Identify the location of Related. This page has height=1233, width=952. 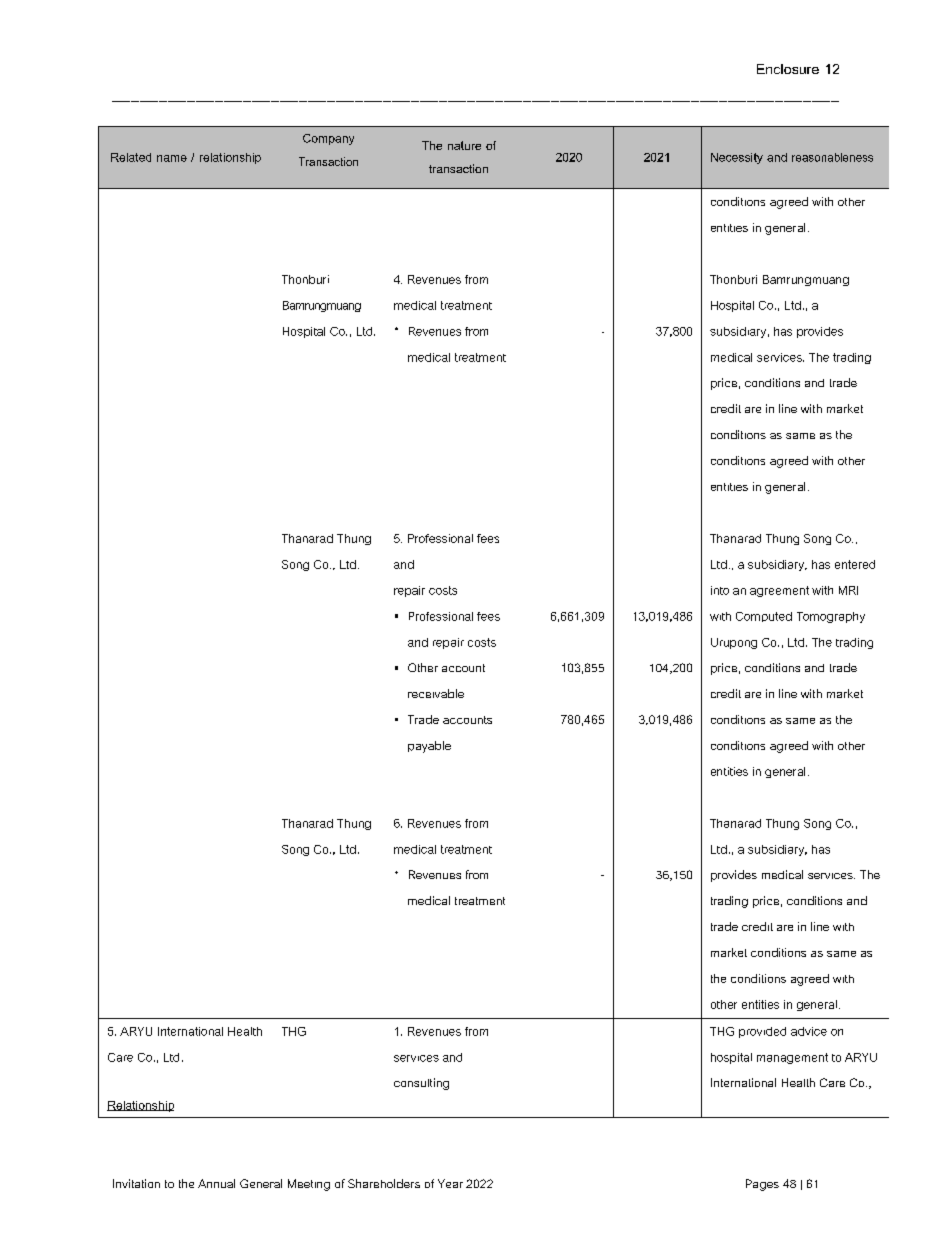
(131, 157).
